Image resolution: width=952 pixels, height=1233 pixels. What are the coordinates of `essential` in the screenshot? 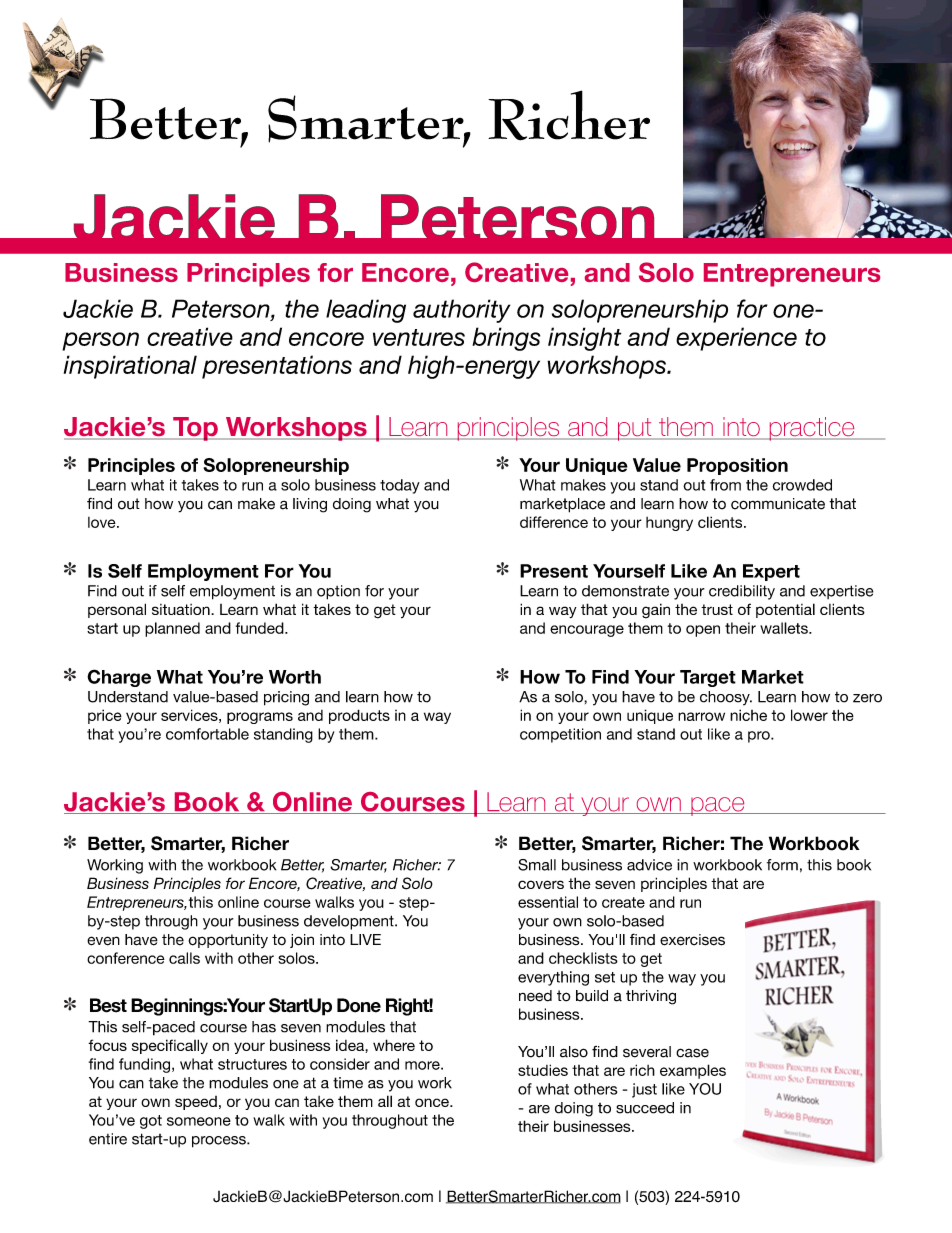 It's located at (548, 902).
